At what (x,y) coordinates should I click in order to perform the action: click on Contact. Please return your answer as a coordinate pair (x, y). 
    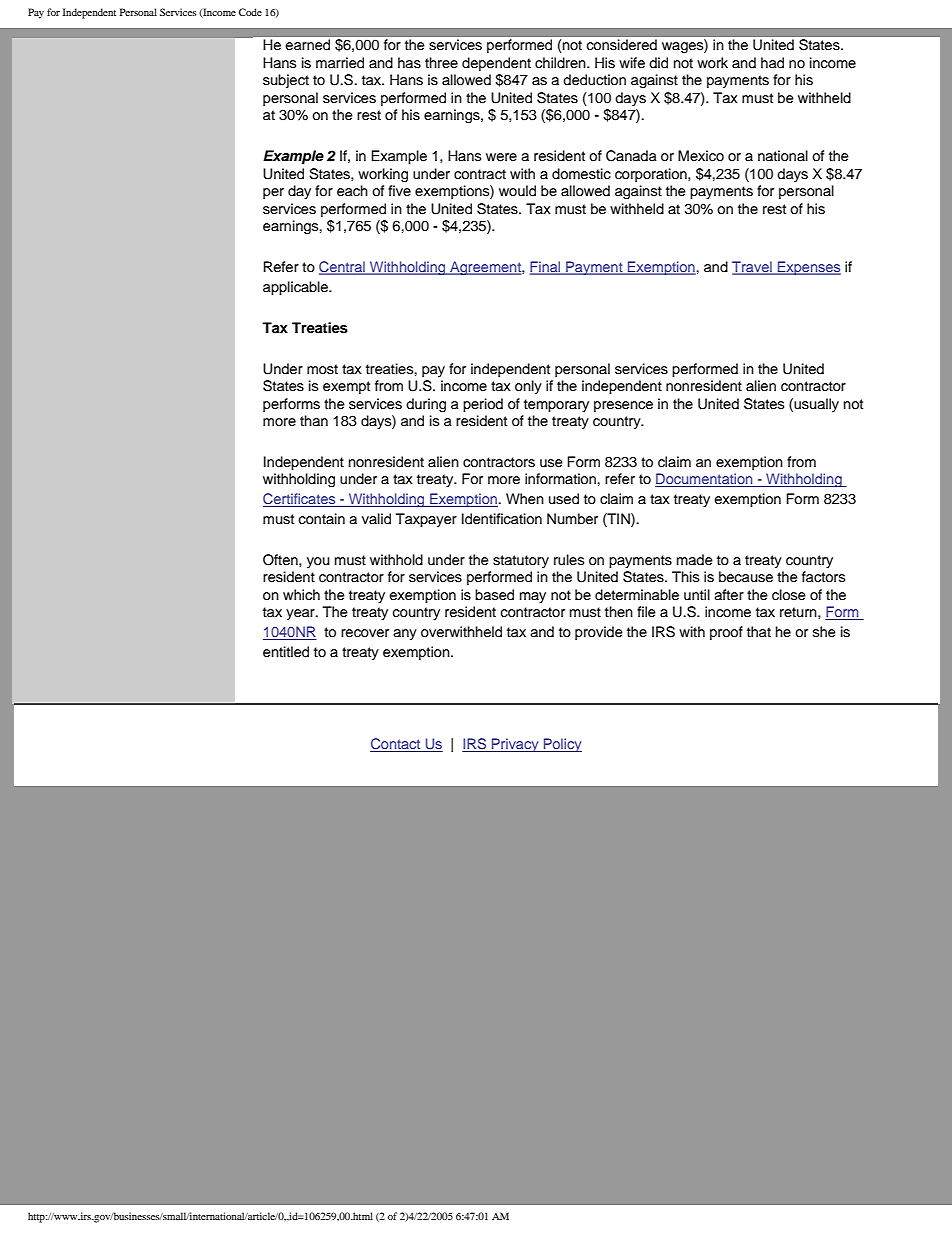
    Looking at the image, I should click on (396, 745).
